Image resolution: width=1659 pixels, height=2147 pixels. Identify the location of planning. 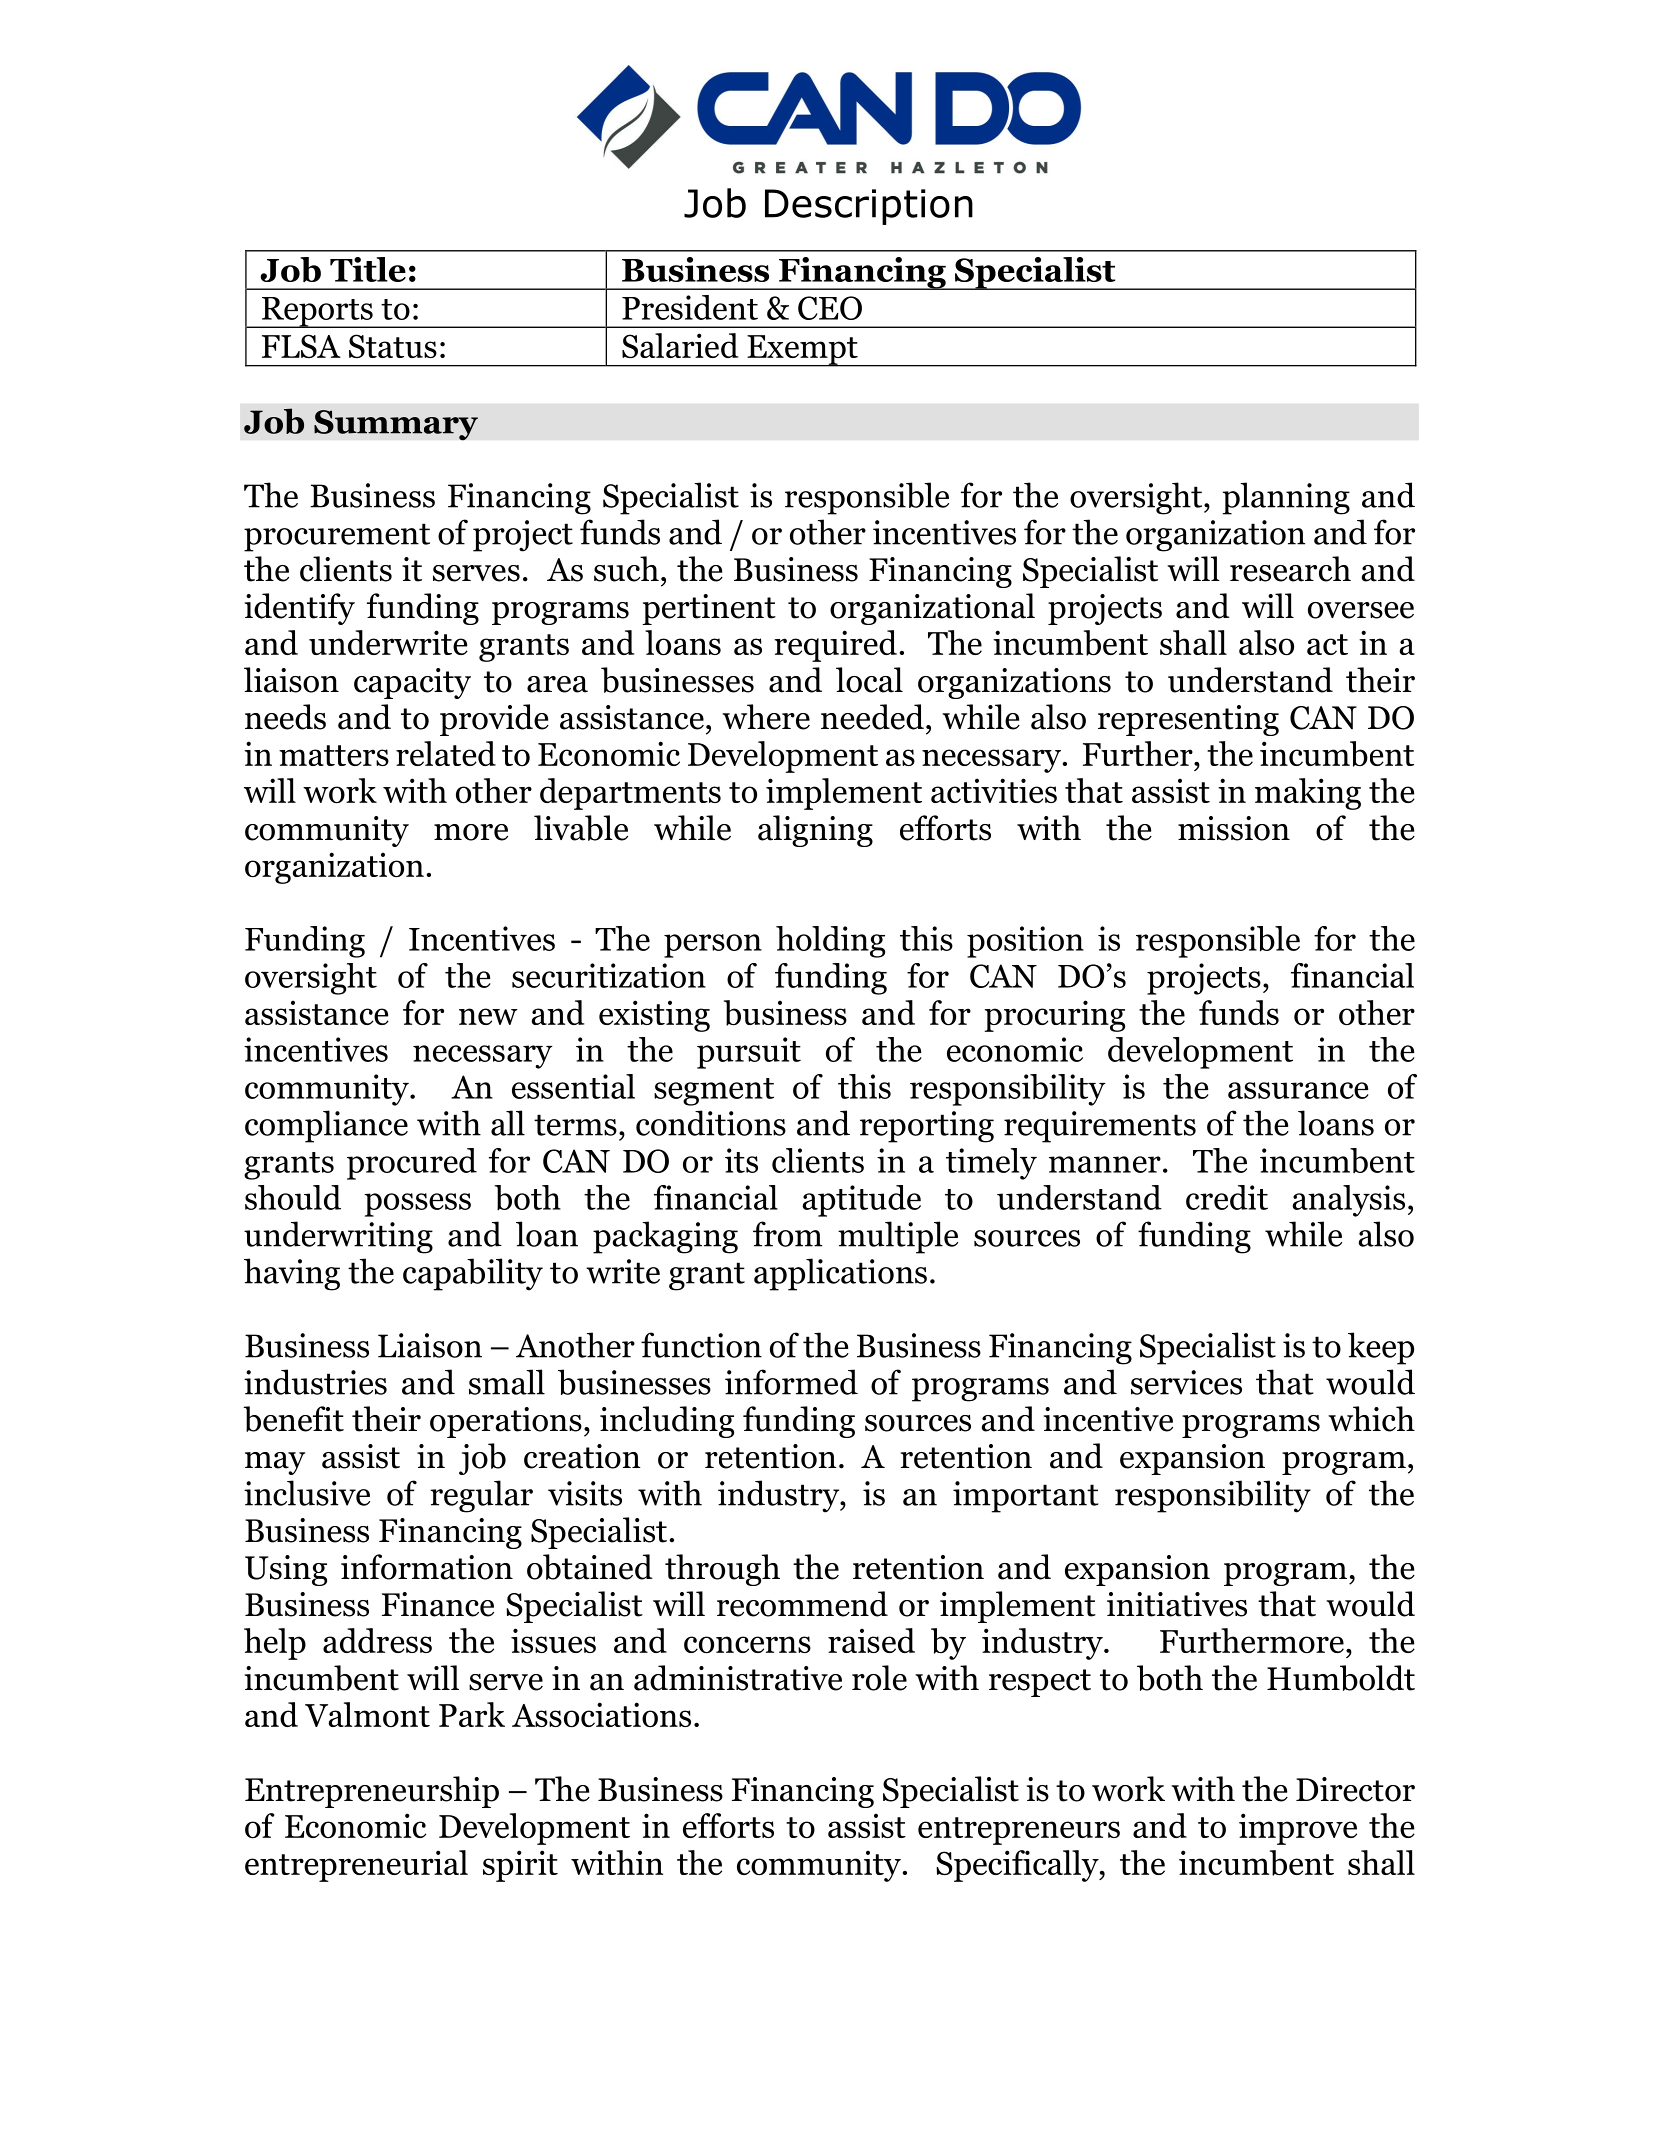
(1286, 498).
